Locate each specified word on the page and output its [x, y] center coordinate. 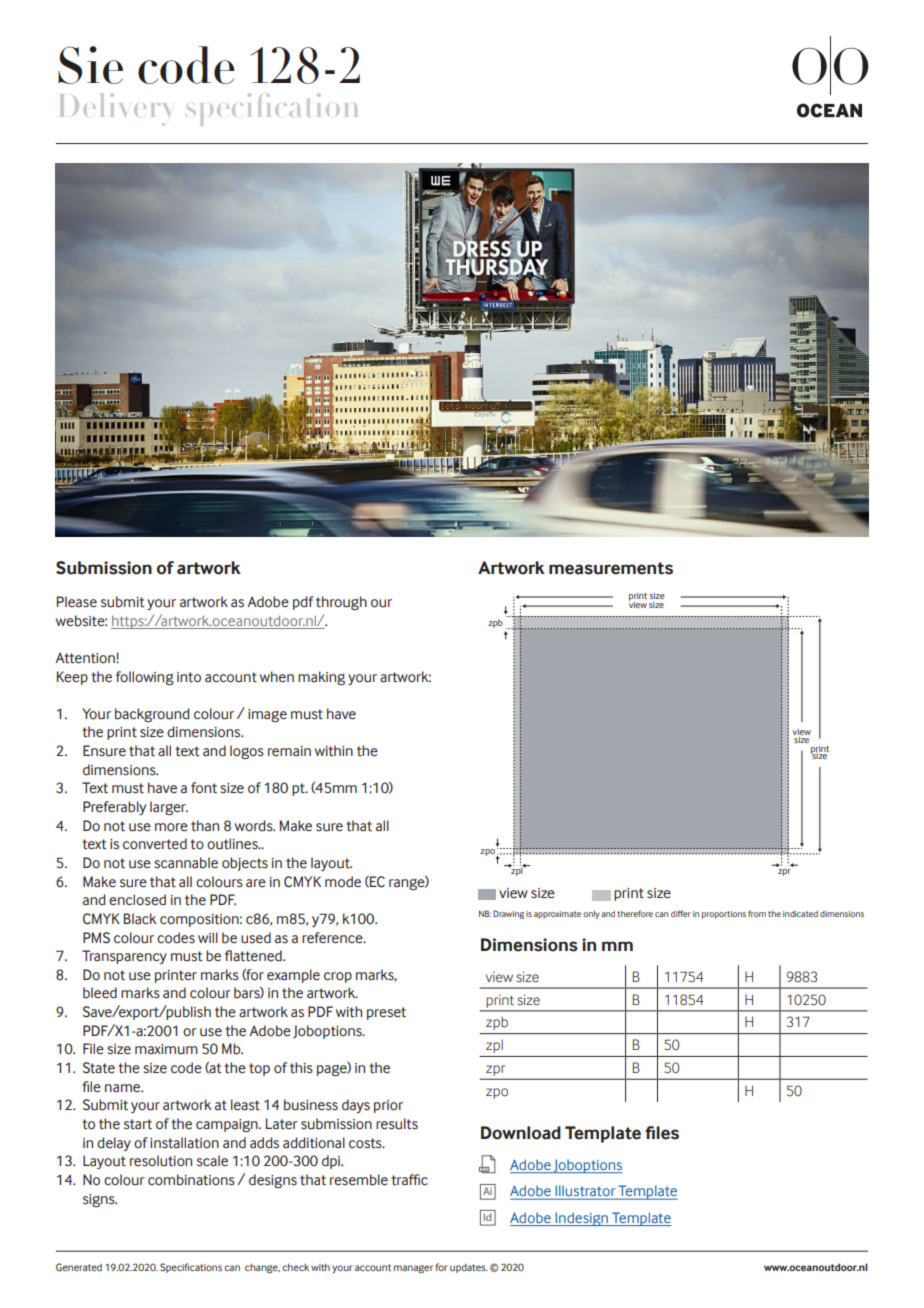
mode [343, 882]
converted [155, 844]
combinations [191, 1180]
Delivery [115, 109]
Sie [90, 65]
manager [413, 1269]
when [277, 677]
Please [77, 602]
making [321, 678]
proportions [724, 915]
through [341, 603]
